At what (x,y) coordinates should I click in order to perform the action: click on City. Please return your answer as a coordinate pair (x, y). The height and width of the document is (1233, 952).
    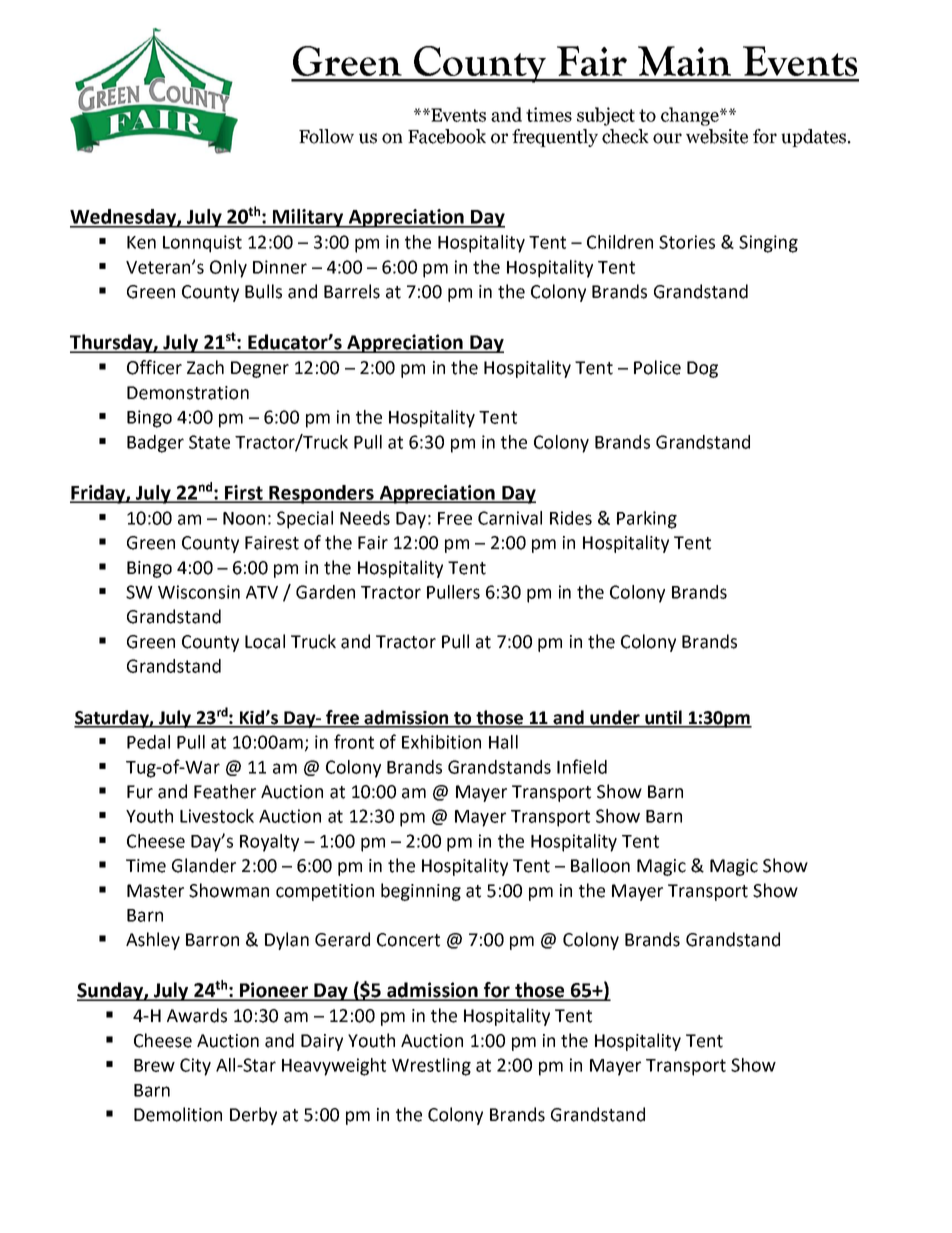
    Looking at the image, I should click on (195, 1067).
